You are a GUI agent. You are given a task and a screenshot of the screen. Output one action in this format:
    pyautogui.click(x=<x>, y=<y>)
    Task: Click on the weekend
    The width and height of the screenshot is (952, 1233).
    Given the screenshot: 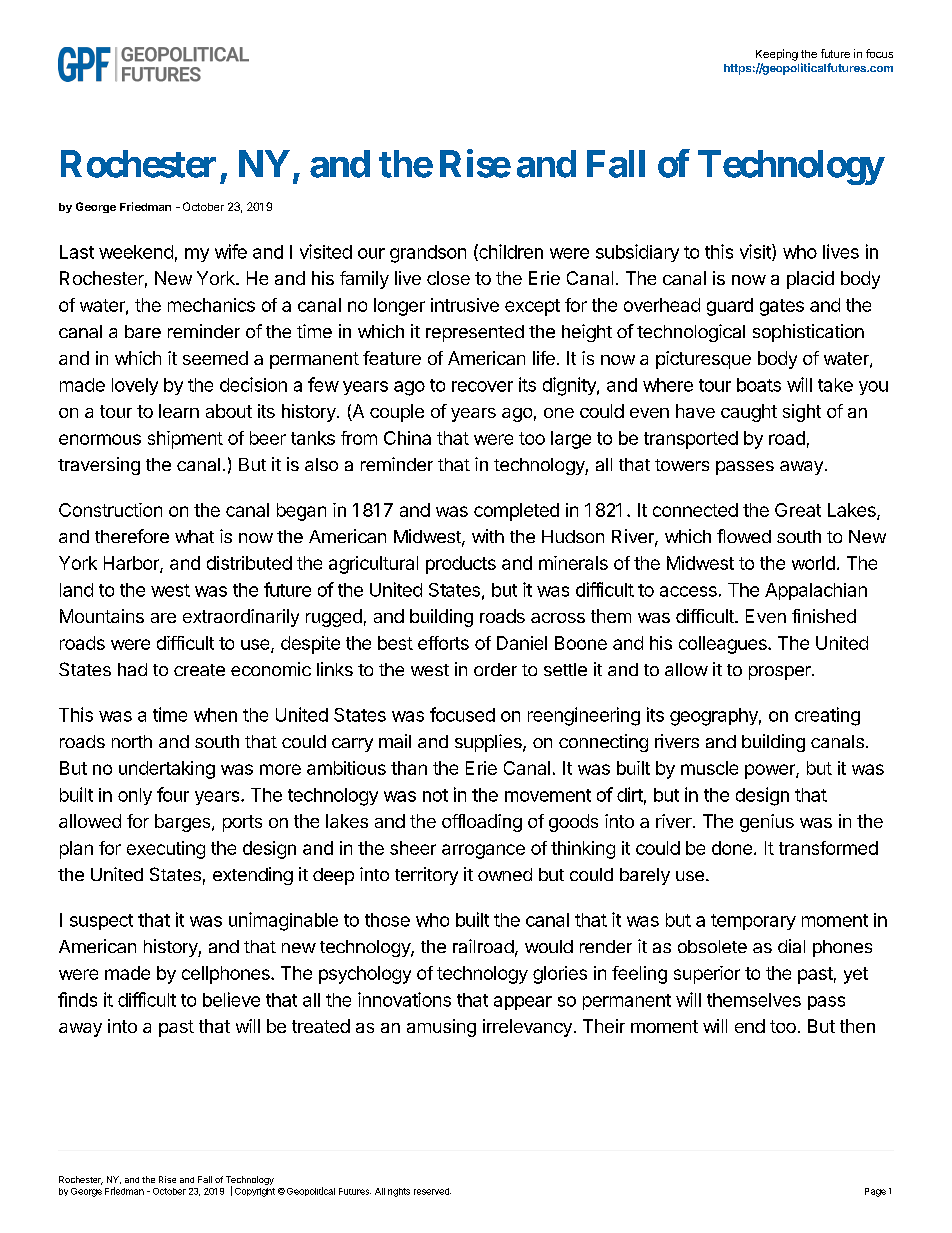 What is the action you would take?
    pyautogui.click(x=136, y=252)
